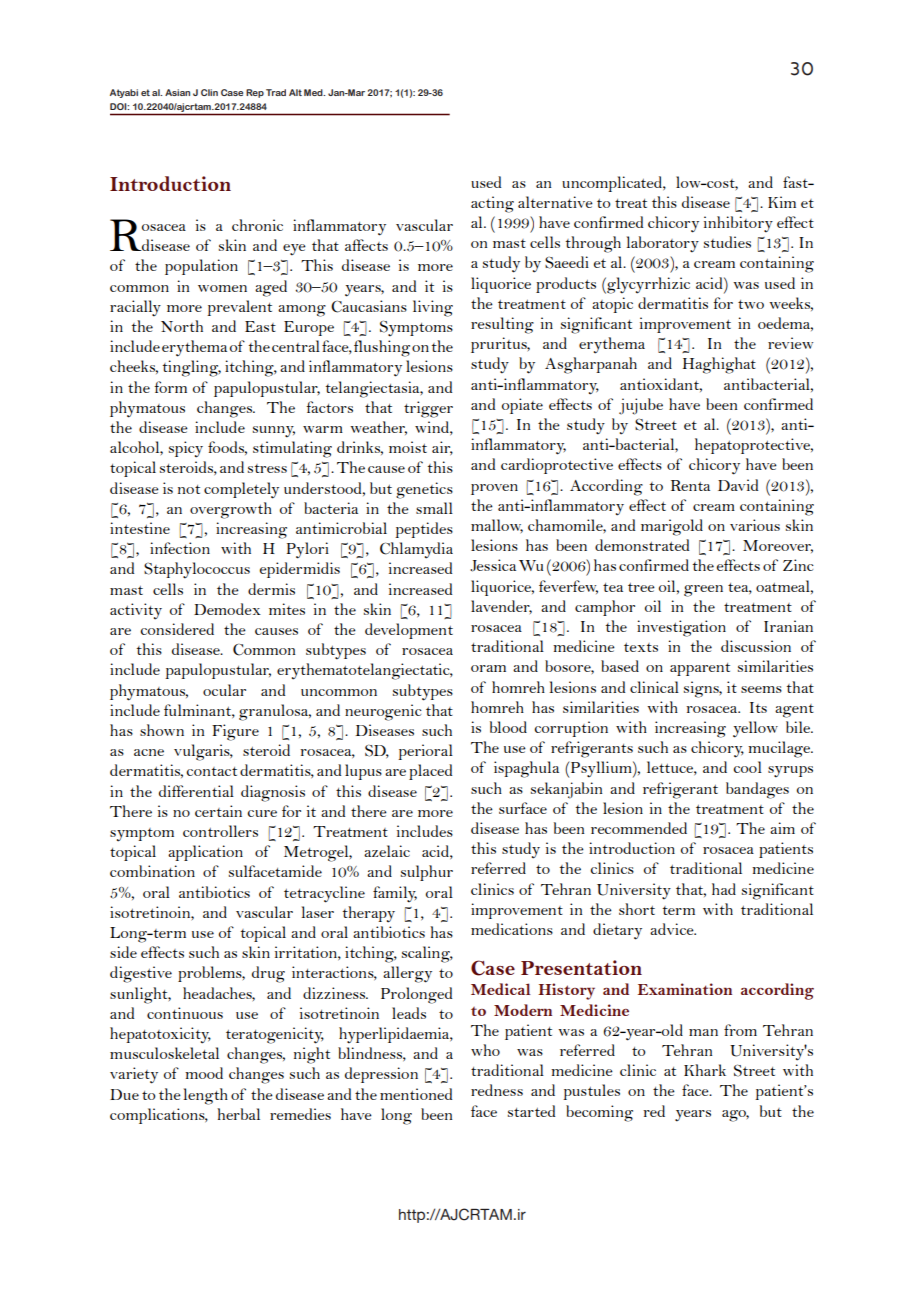 The width and height of the image is (924, 1308). What do you see at coordinates (205, 853) in the image?
I see `application` at bounding box center [205, 853].
